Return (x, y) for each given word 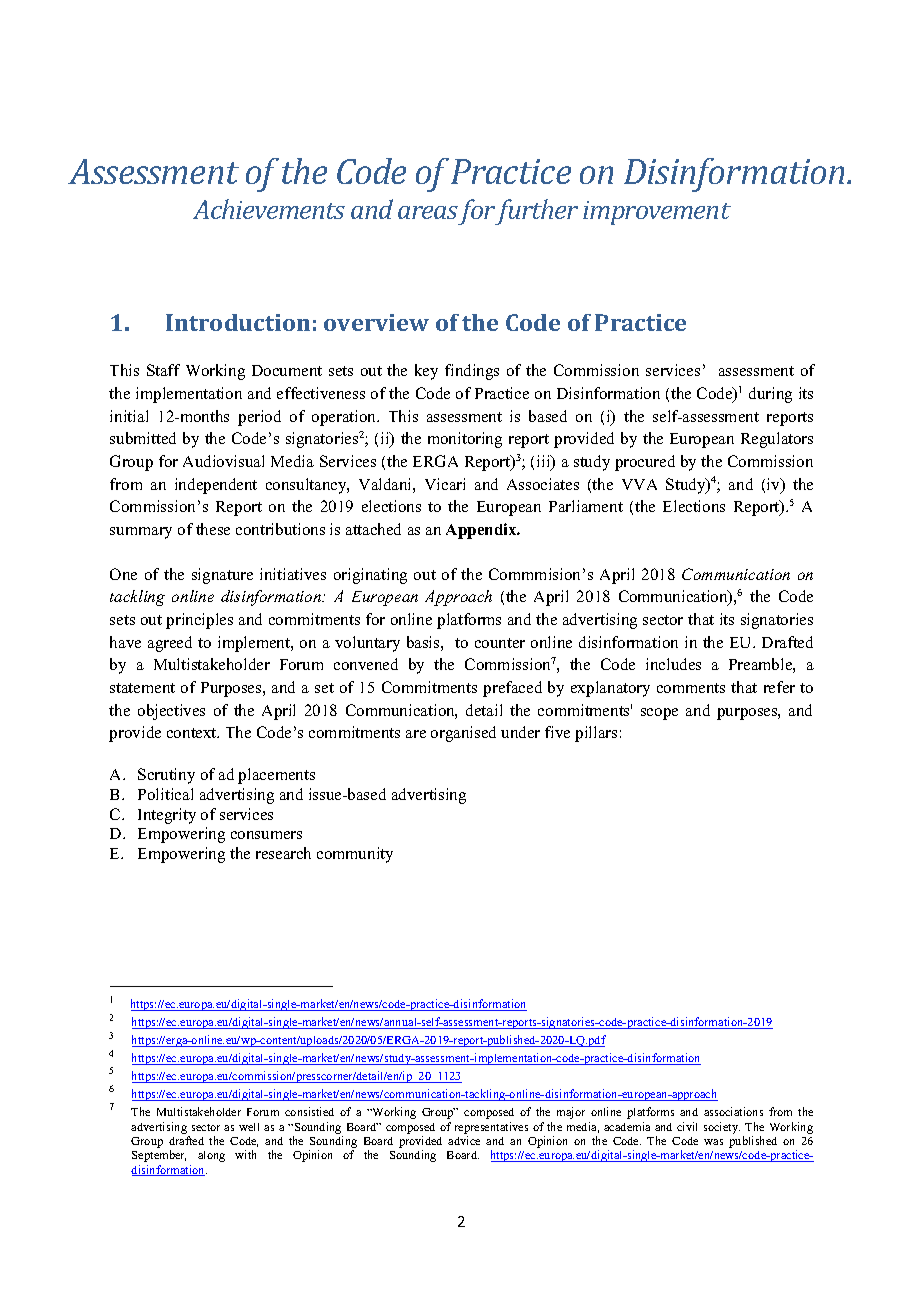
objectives (171, 712)
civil (687, 1126)
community (355, 855)
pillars (596, 734)
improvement (657, 213)
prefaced (512, 689)
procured (645, 463)
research (283, 853)
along (211, 1156)
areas (428, 212)
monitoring (465, 440)
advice (464, 1140)
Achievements (269, 209)
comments (691, 688)
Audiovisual (223, 461)
